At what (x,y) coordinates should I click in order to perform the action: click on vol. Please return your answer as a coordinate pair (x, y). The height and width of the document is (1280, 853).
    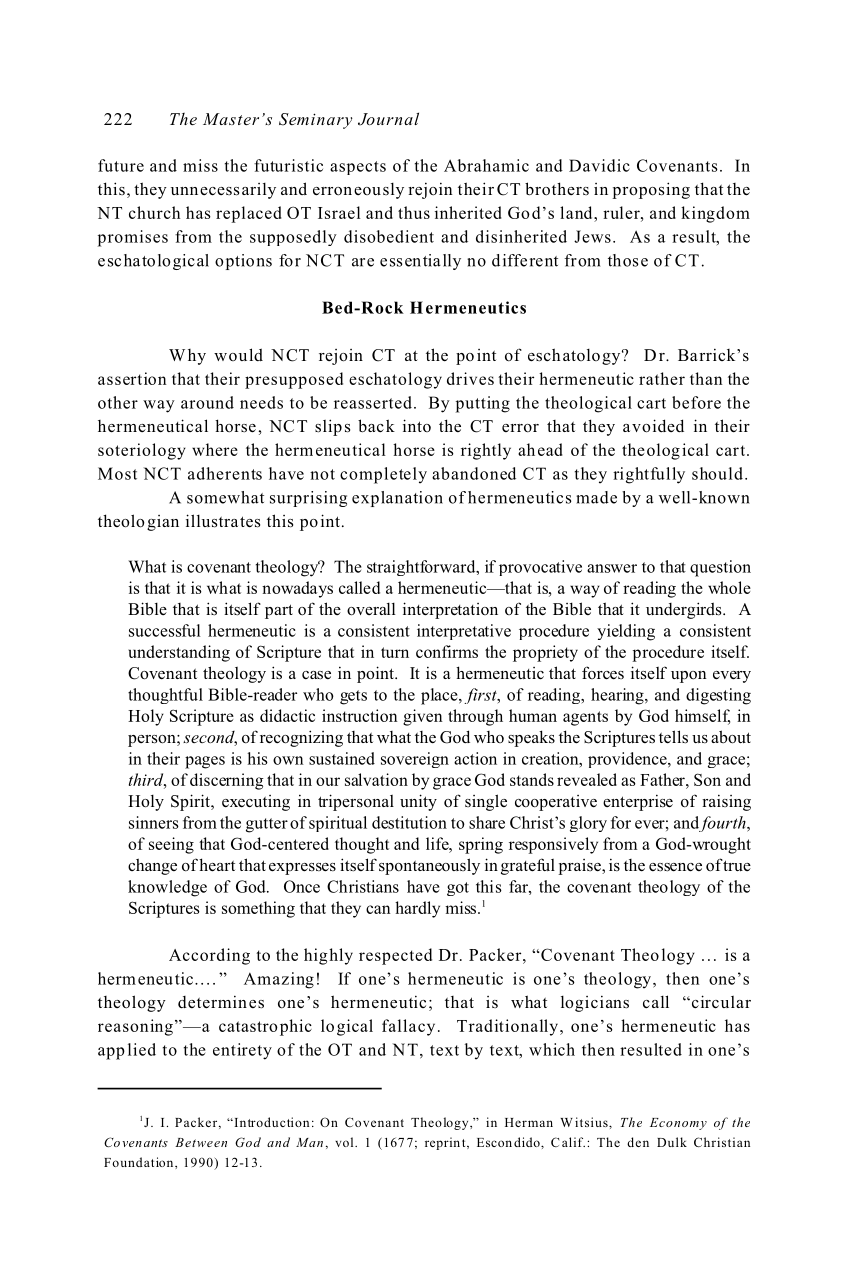
    Looking at the image, I should click on (345, 1142).
